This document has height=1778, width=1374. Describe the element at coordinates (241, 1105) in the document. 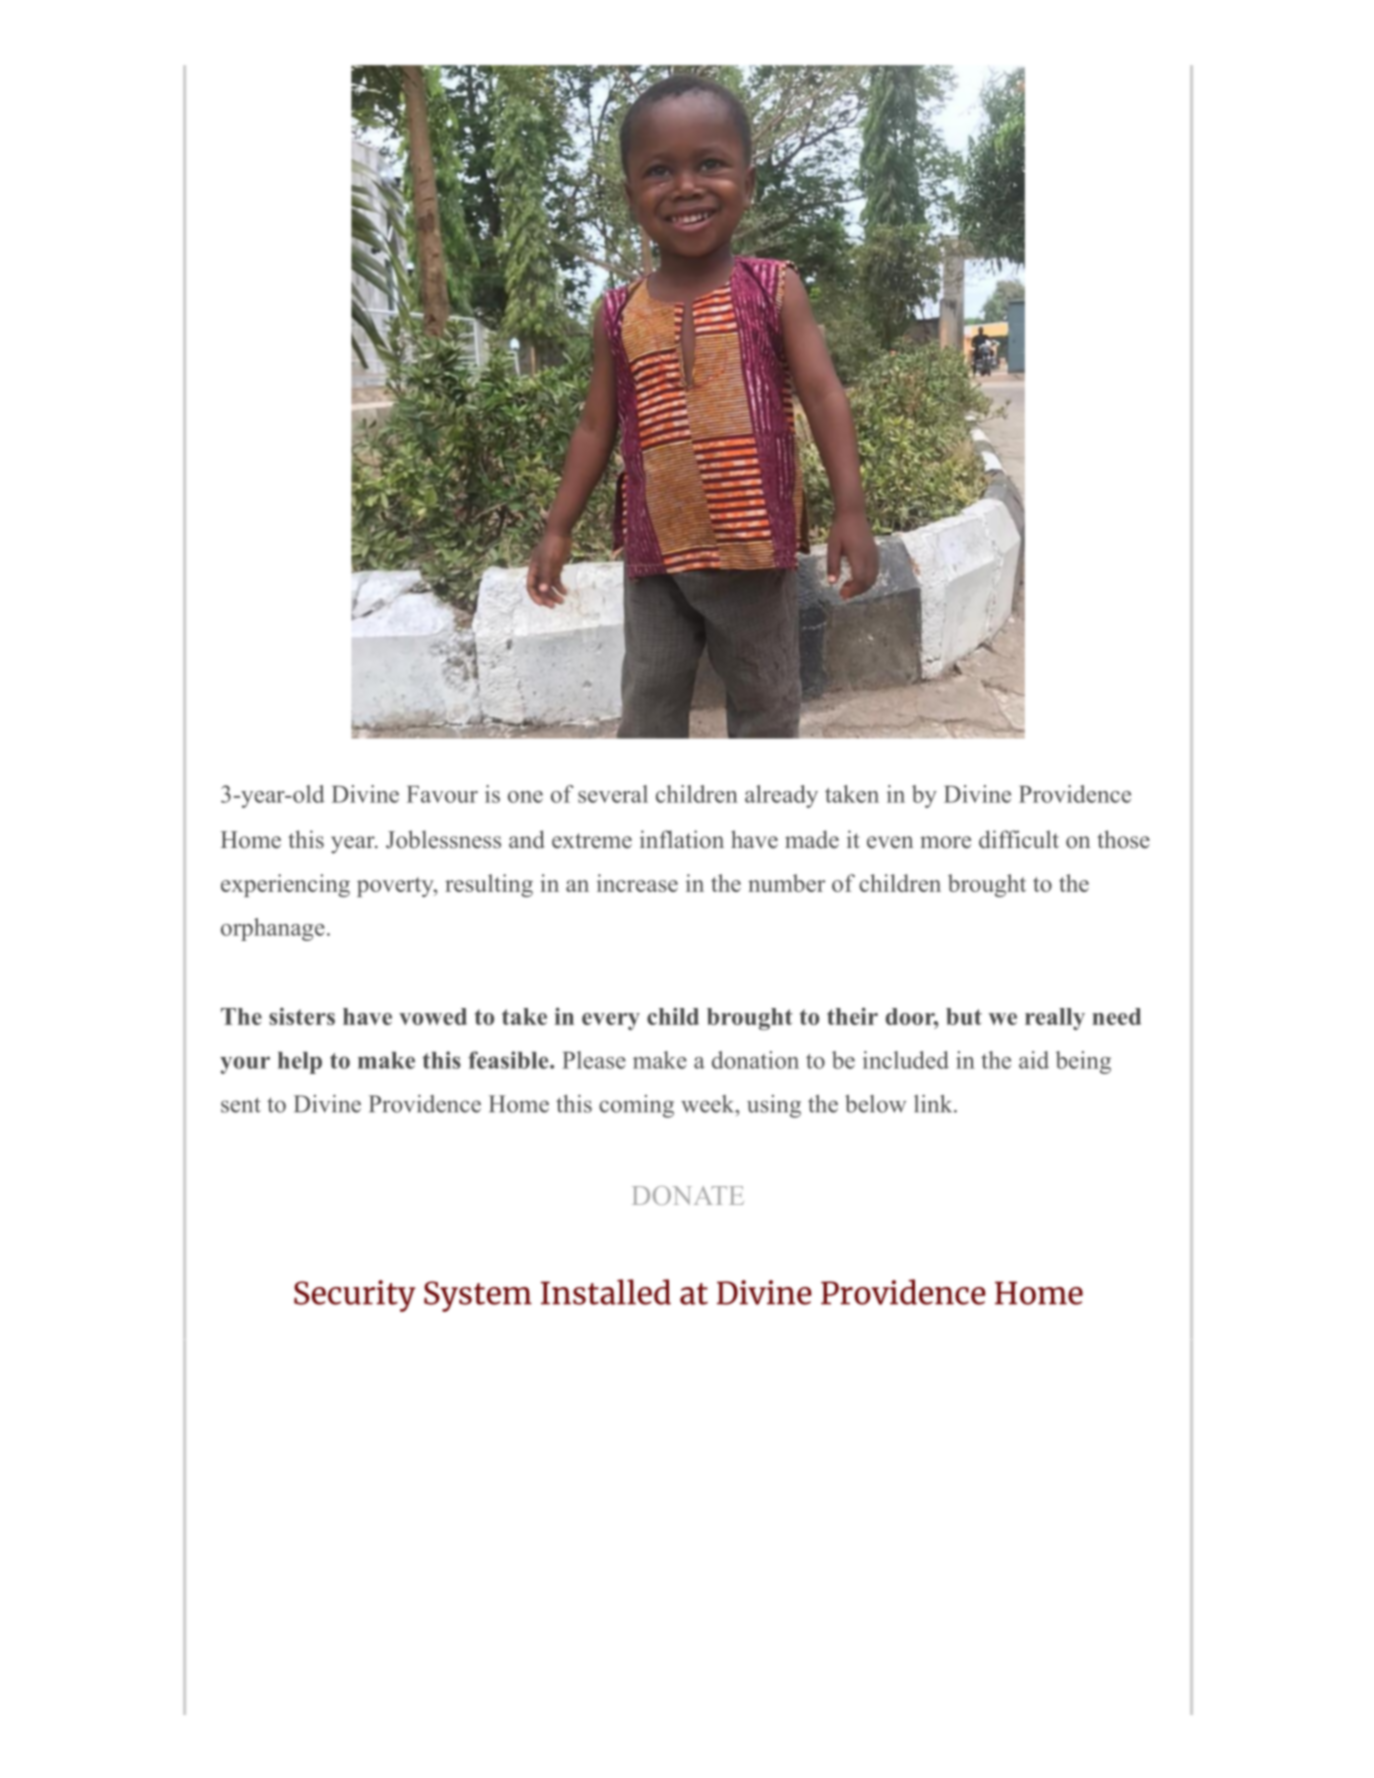

I see `sent` at that location.
